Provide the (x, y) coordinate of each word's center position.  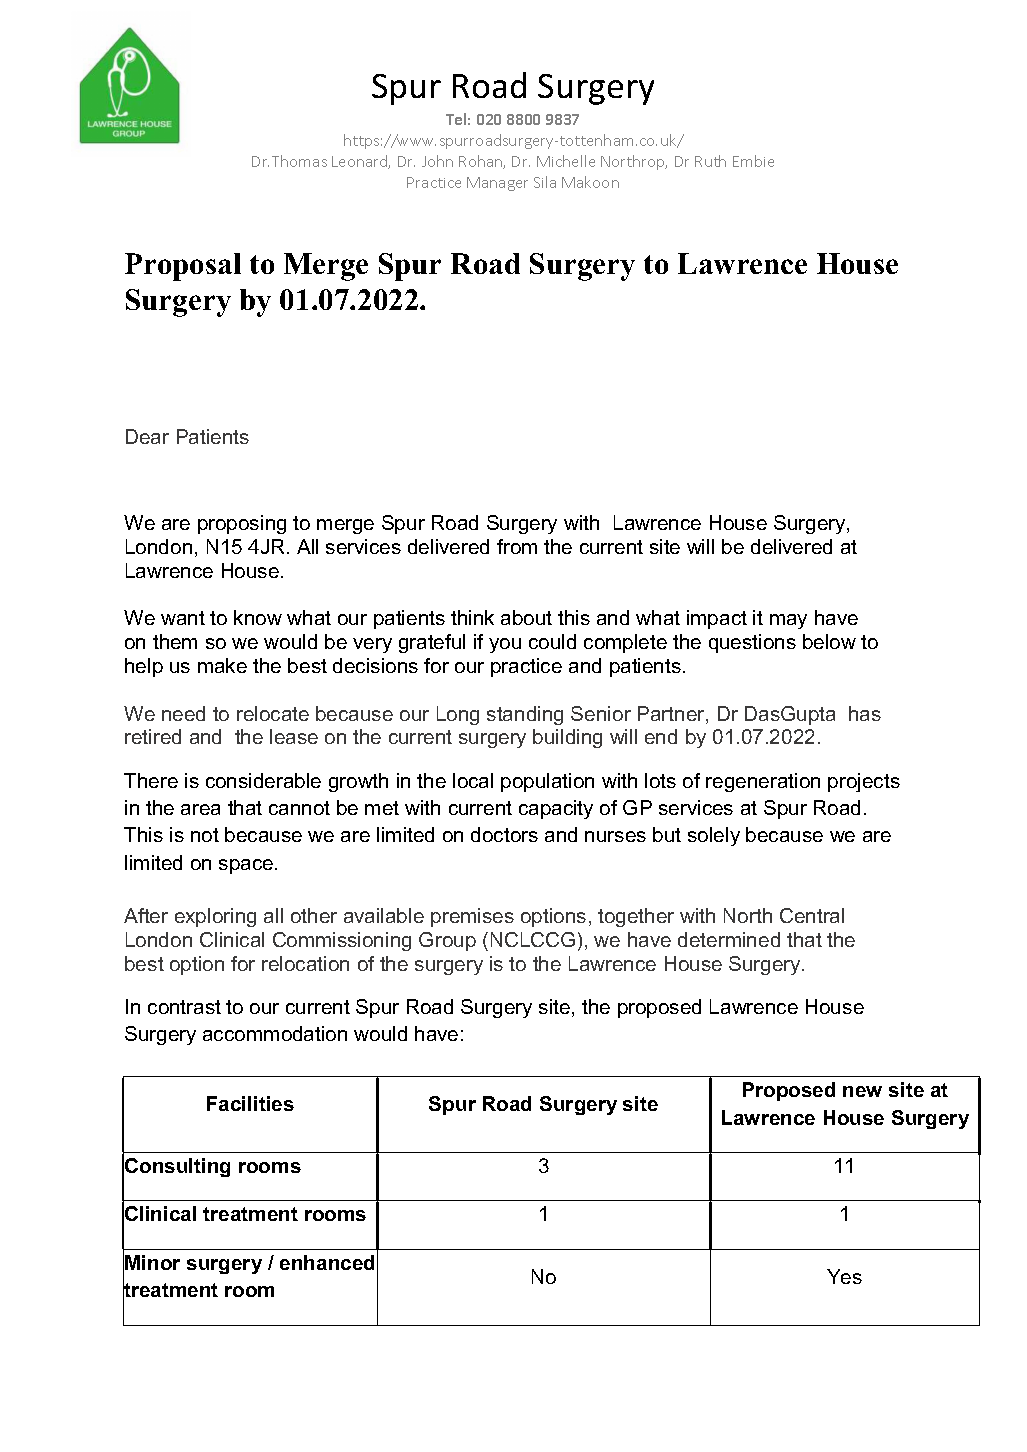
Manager (497, 184)
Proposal (183, 267)
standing (525, 715)
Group (447, 941)
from (517, 546)
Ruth (710, 161)
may (788, 621)
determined (729, 939)
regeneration (763, 782)
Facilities (250, 1103)
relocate (273, 713)
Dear (147, 436)
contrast (184, 1007)
